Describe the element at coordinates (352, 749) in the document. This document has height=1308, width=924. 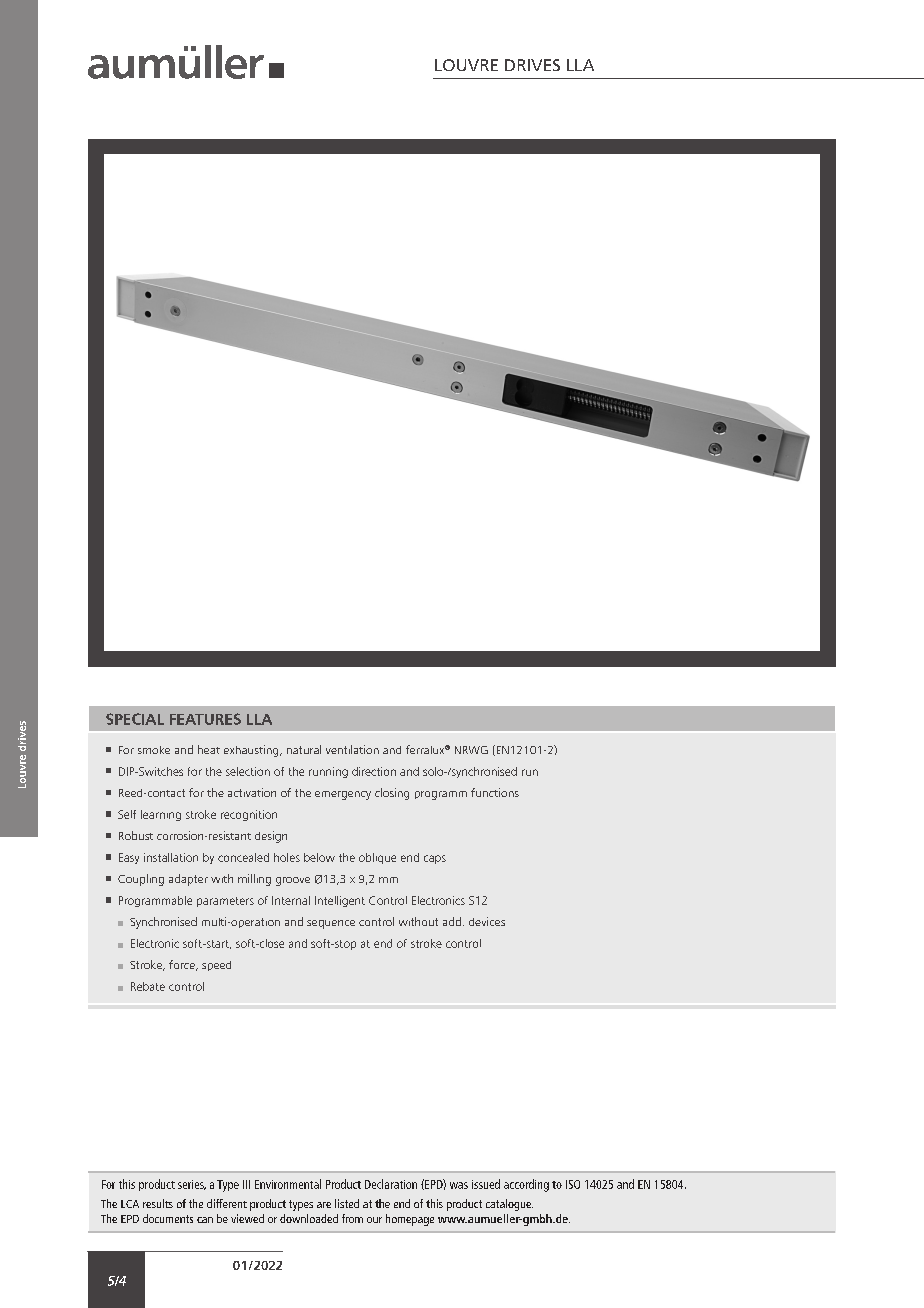
I see `ventilation` at that location.
